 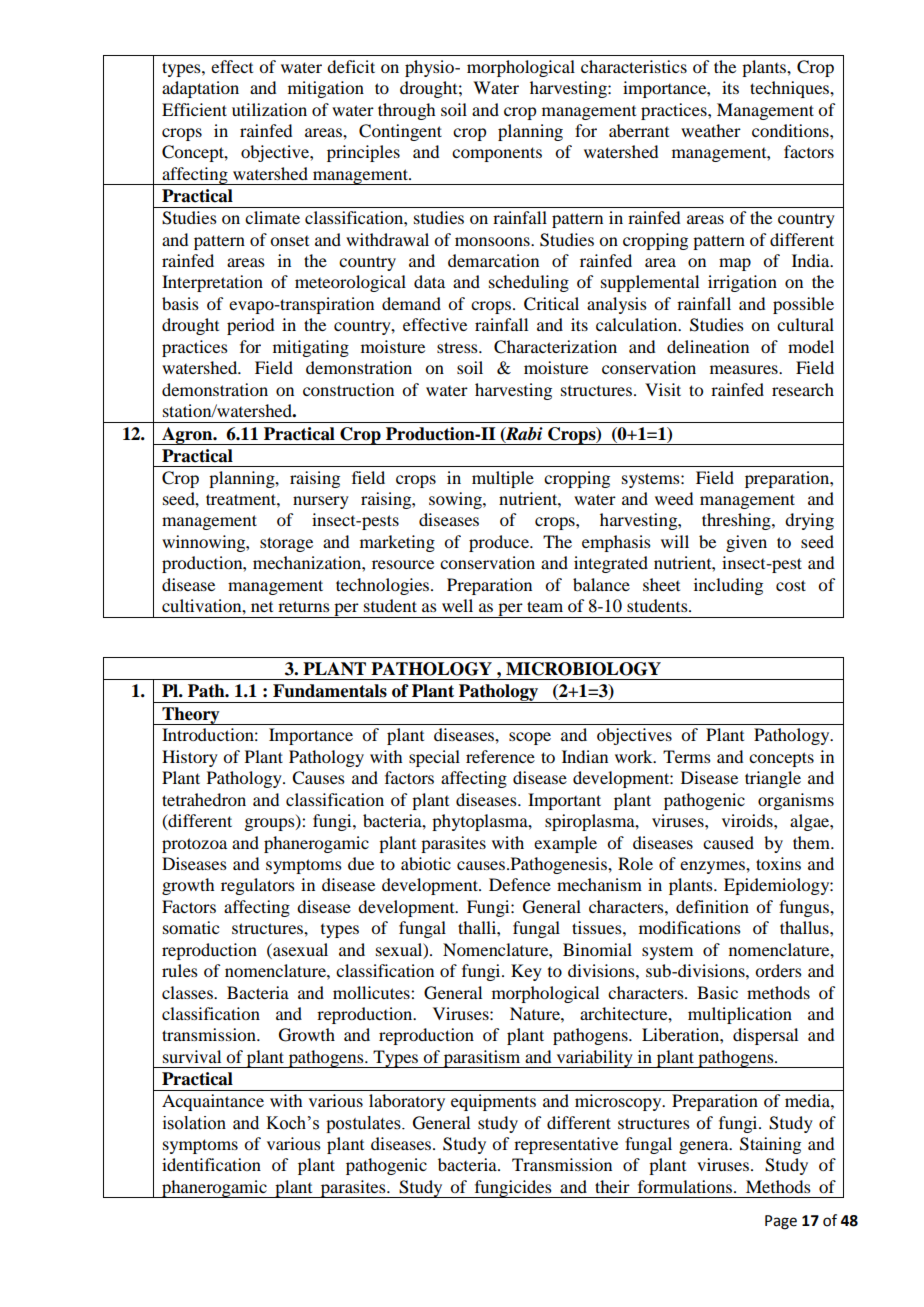 What do you see at coordinates (566, 1145) in the screenshot?
I see `representative` at bounding box center [566, 1145].
